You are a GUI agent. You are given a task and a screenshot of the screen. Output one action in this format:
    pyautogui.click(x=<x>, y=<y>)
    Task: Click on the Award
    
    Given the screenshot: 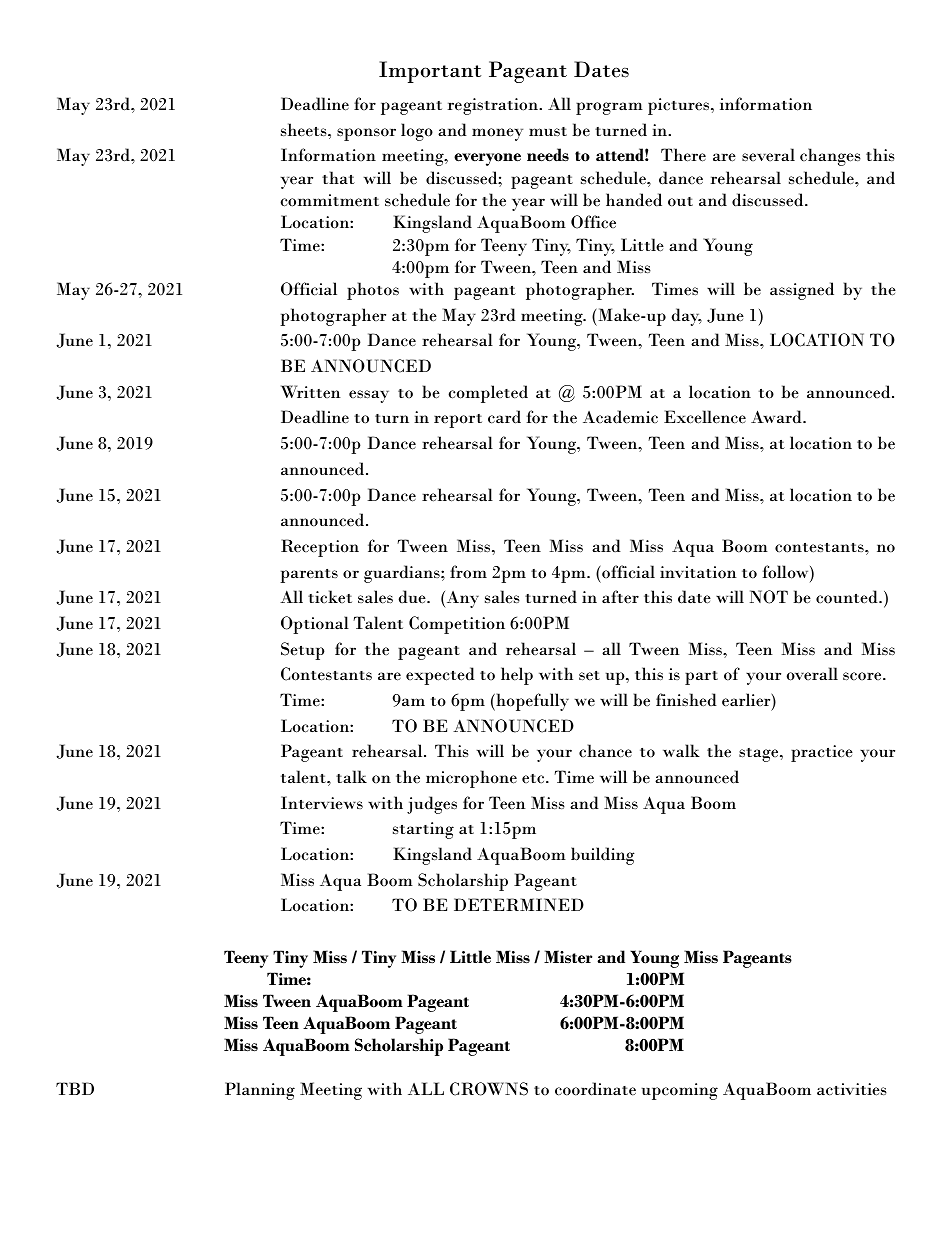 What is the action you would take?
    pyautogui.click(x=777, y=416)
